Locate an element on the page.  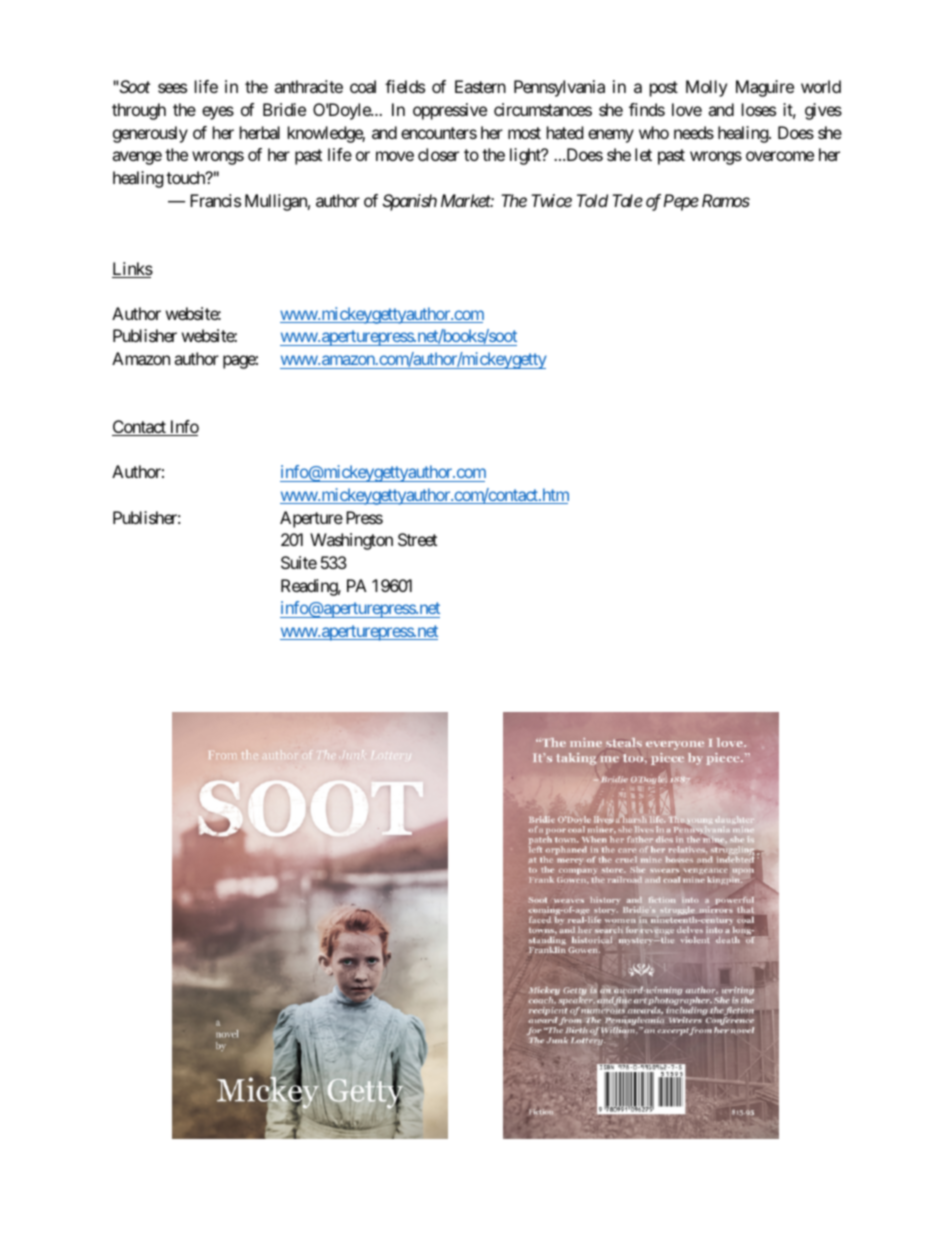
Spanish is located at coordinates (410, 202).
